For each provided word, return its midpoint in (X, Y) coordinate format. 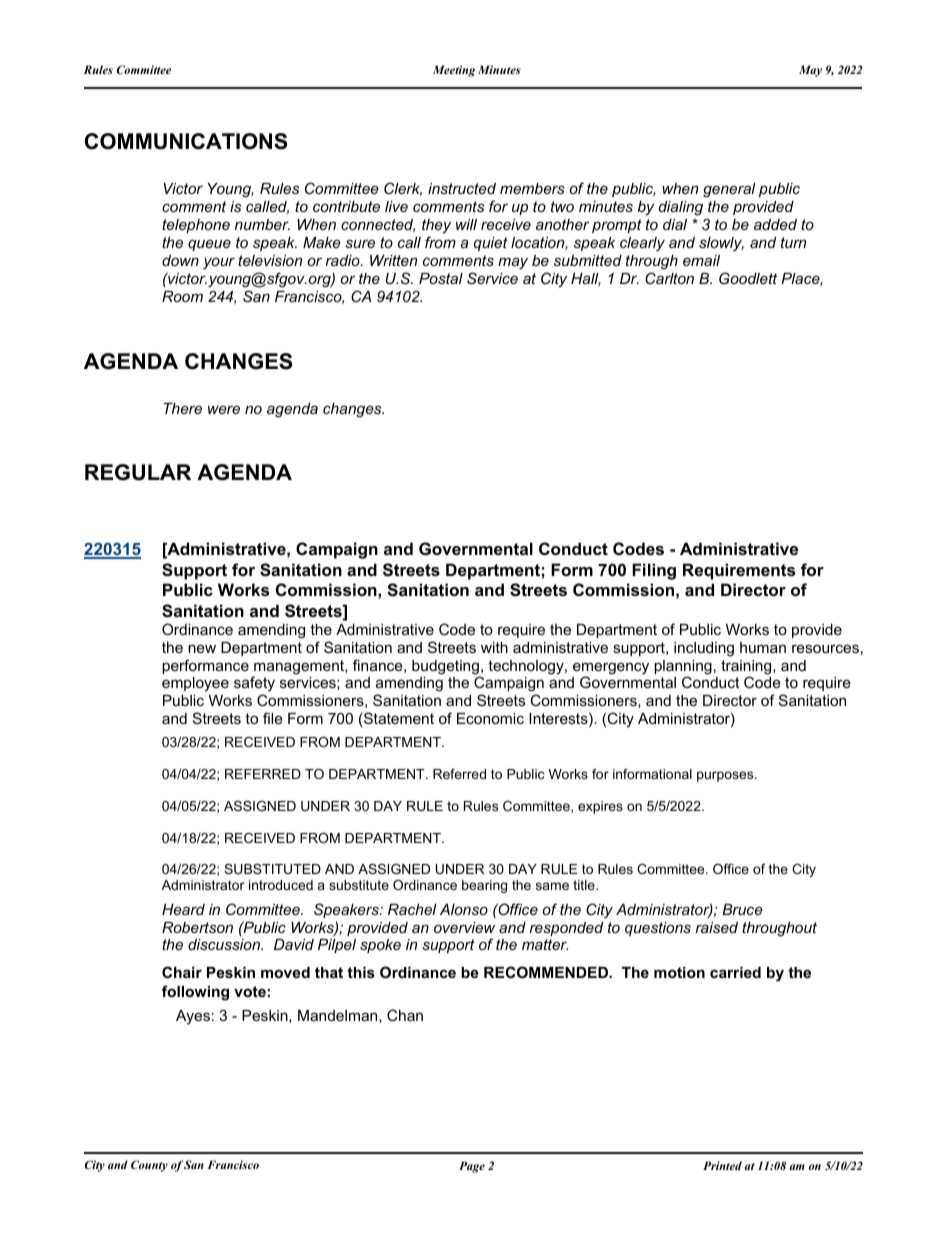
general (729, 190)
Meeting (454, 71)
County (149, 1166)
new (202, 648)
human (763, 647)
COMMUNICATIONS (185, 141)
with (494, 647)
